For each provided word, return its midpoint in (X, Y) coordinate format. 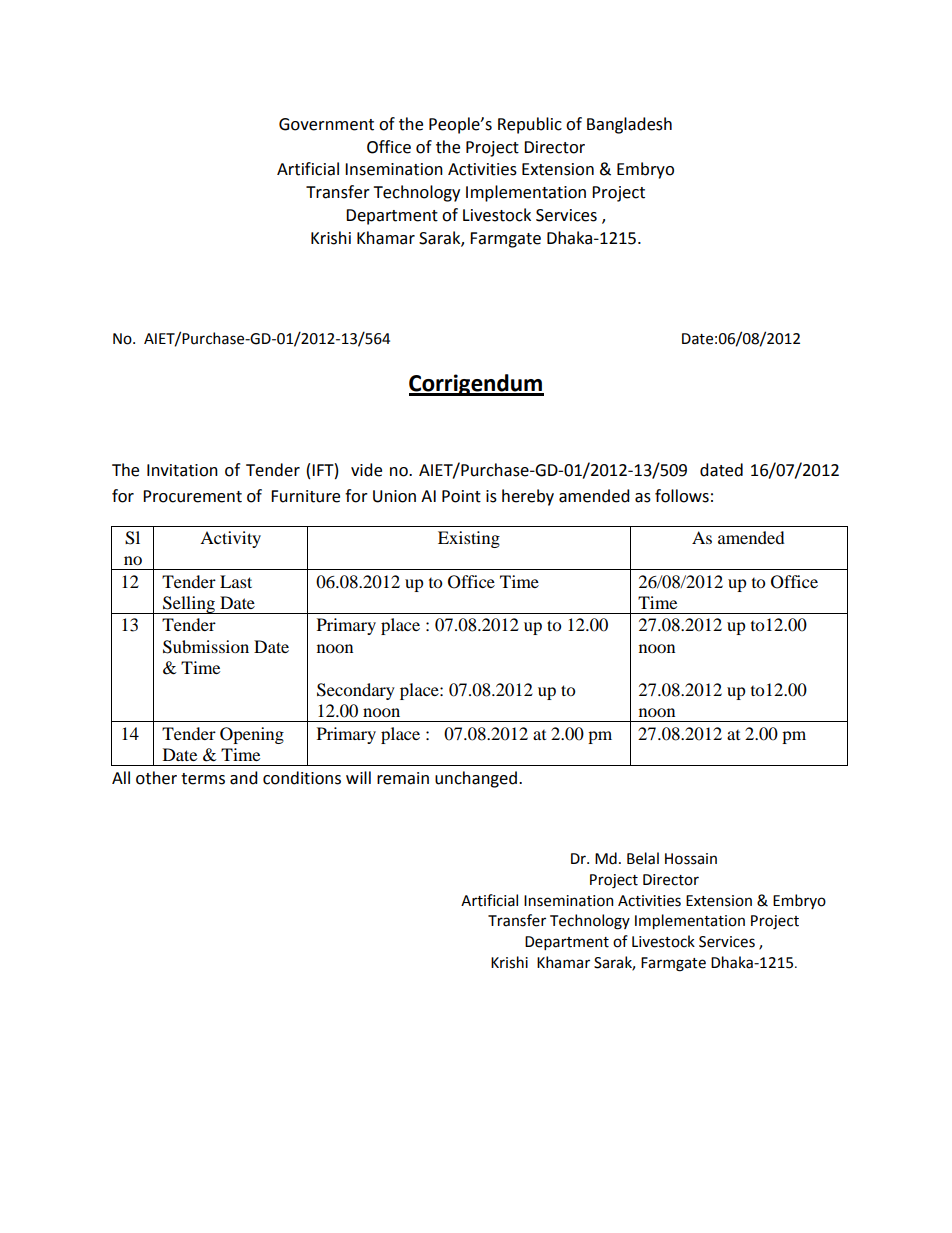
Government (326, 124)
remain (403, 778)
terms (203, 779)
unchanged (476, 779)
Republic (530, 125)
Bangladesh (629, 125)
